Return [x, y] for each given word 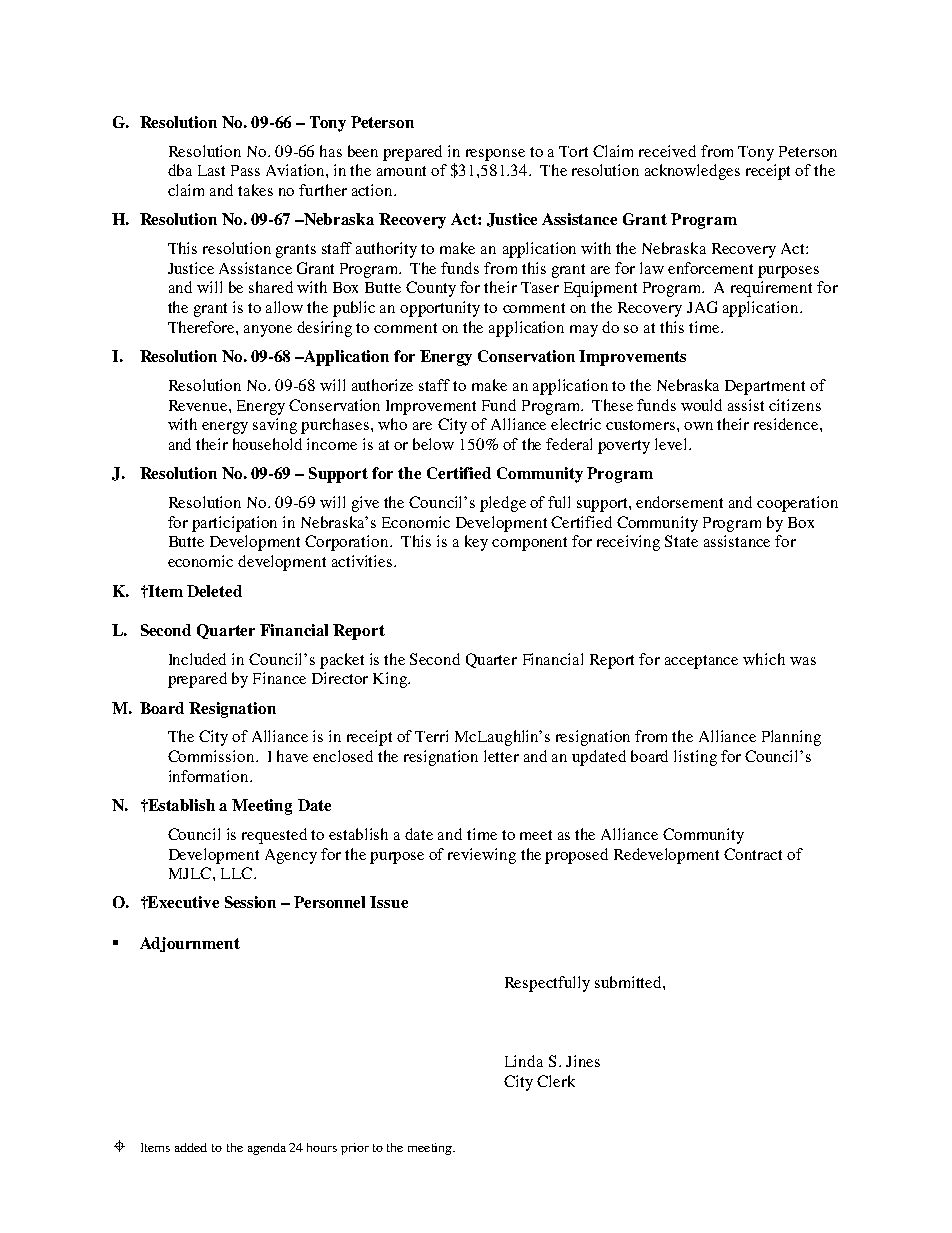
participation [234, 524]
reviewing [482, 856]
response [495, 155]
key [476, 543]
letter [501, 756]
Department [765, 387]
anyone [268, 331]
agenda [267, 1149]
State [681, 541]
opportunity [440, 309]
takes [255, 190]
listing [695, 758]
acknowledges [692, 172]
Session [250, 902]
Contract [753, 854]
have [292, 756]
